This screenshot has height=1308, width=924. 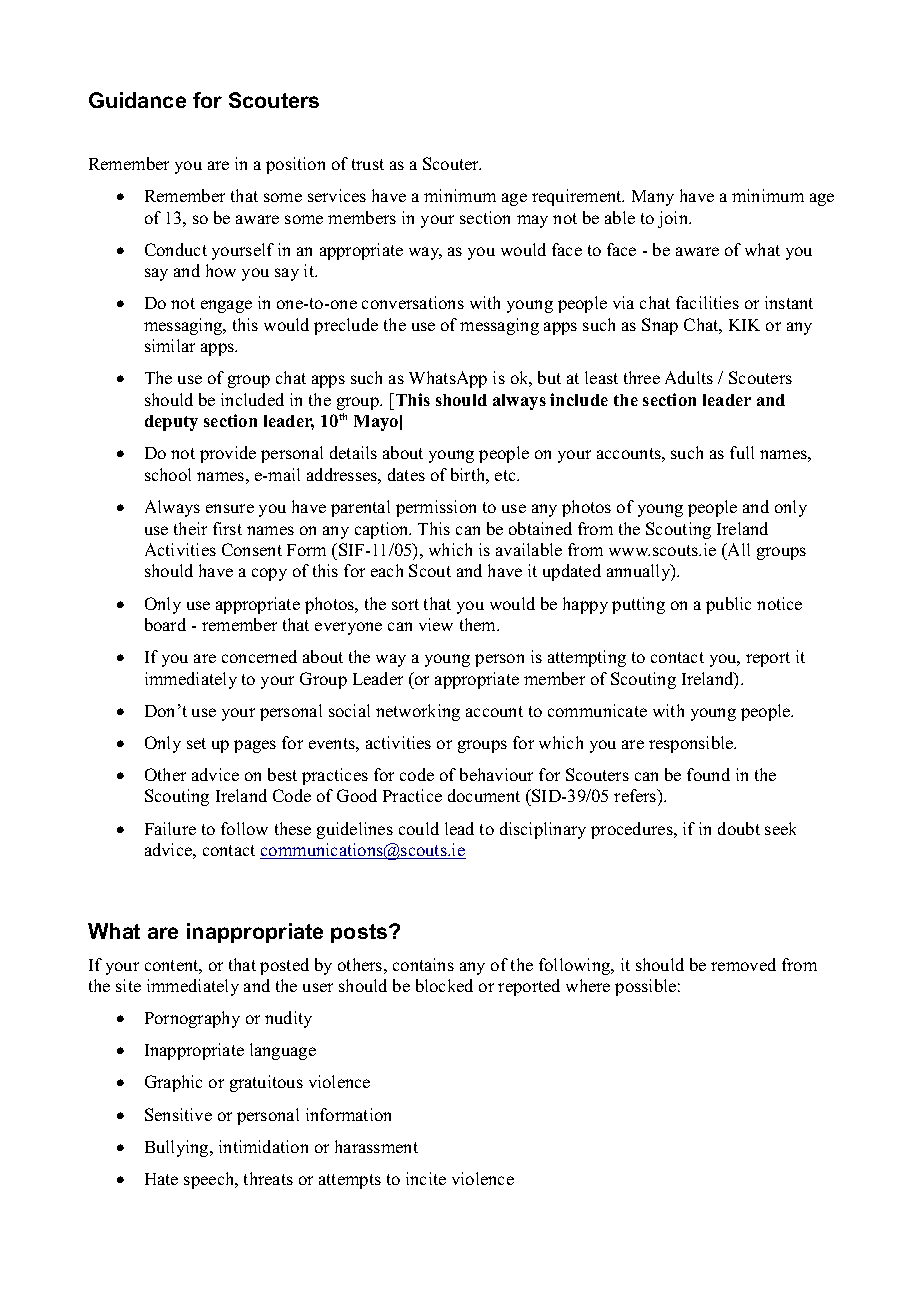 What do you see at coordinates (284, 966) in the screenshot?
I see `posted` at bounding box center [284, 966].
